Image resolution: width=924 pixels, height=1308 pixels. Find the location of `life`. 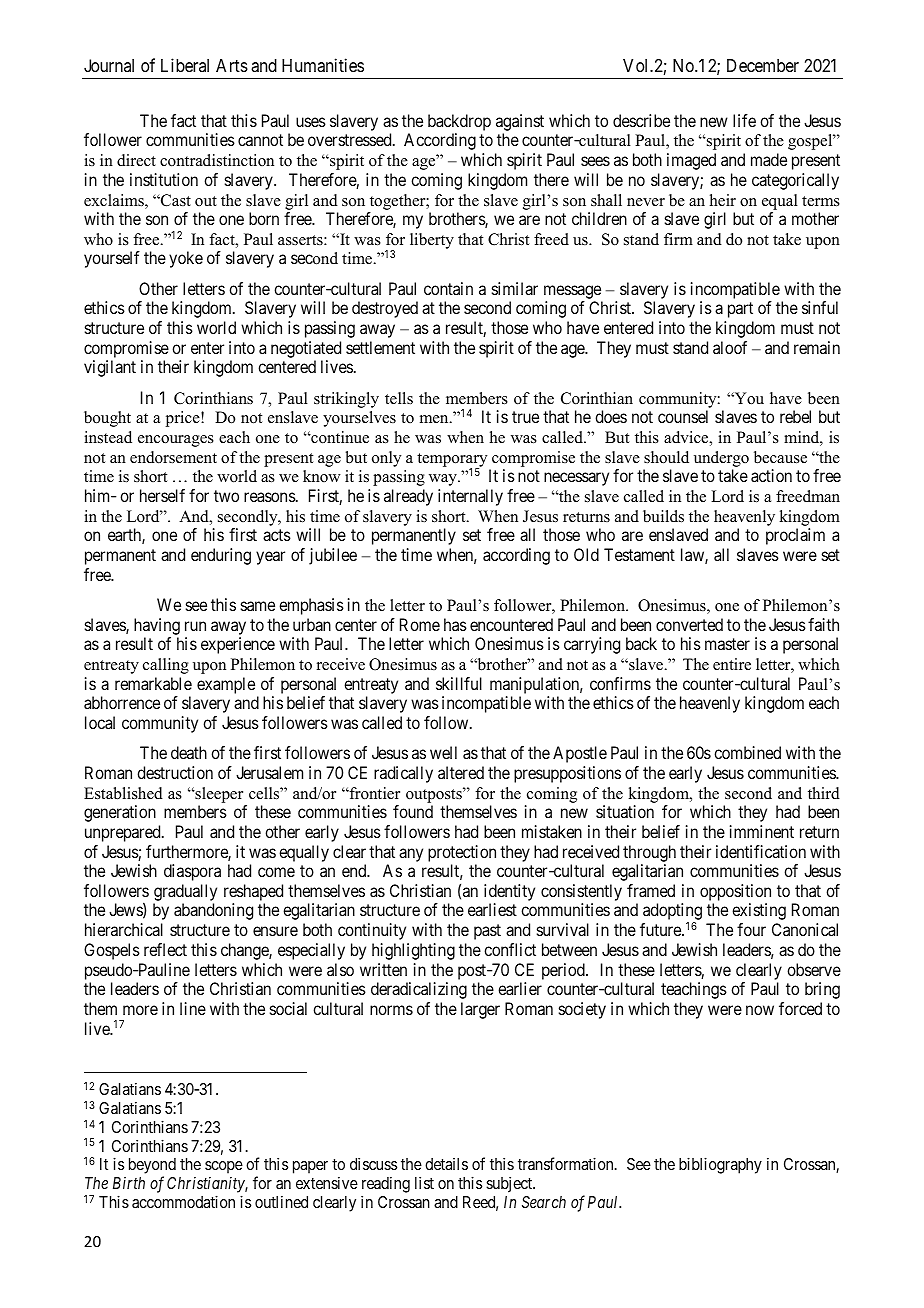

life is located at coordinates (744, 120).
